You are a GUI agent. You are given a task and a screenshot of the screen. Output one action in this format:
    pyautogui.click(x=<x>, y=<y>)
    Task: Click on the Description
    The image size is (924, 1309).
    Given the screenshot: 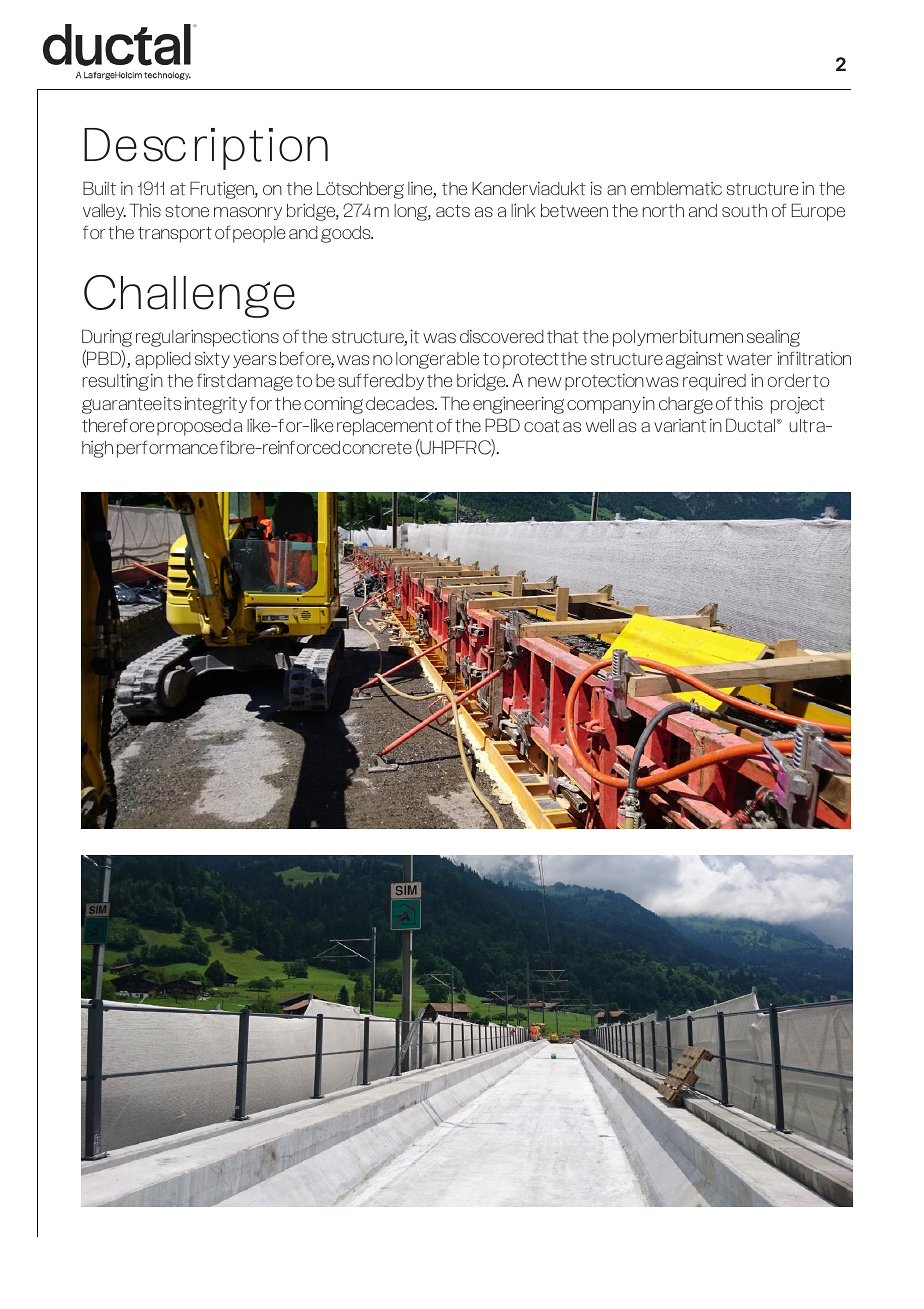 What is the action you would take?
    pyautogui.click(x=206, y=149)
